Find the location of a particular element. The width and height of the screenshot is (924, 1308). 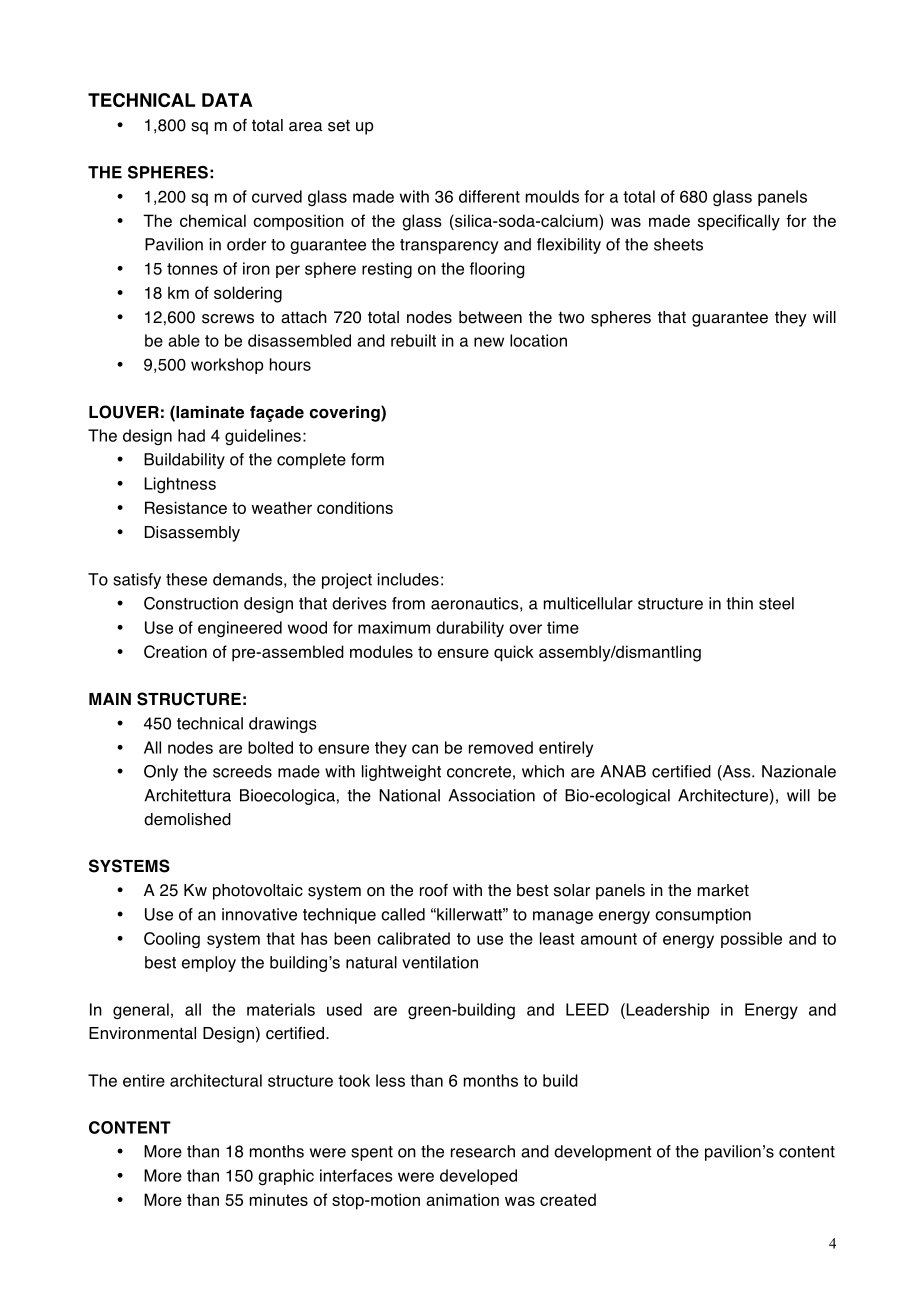

DATA is located at coordinates (227, 100).
